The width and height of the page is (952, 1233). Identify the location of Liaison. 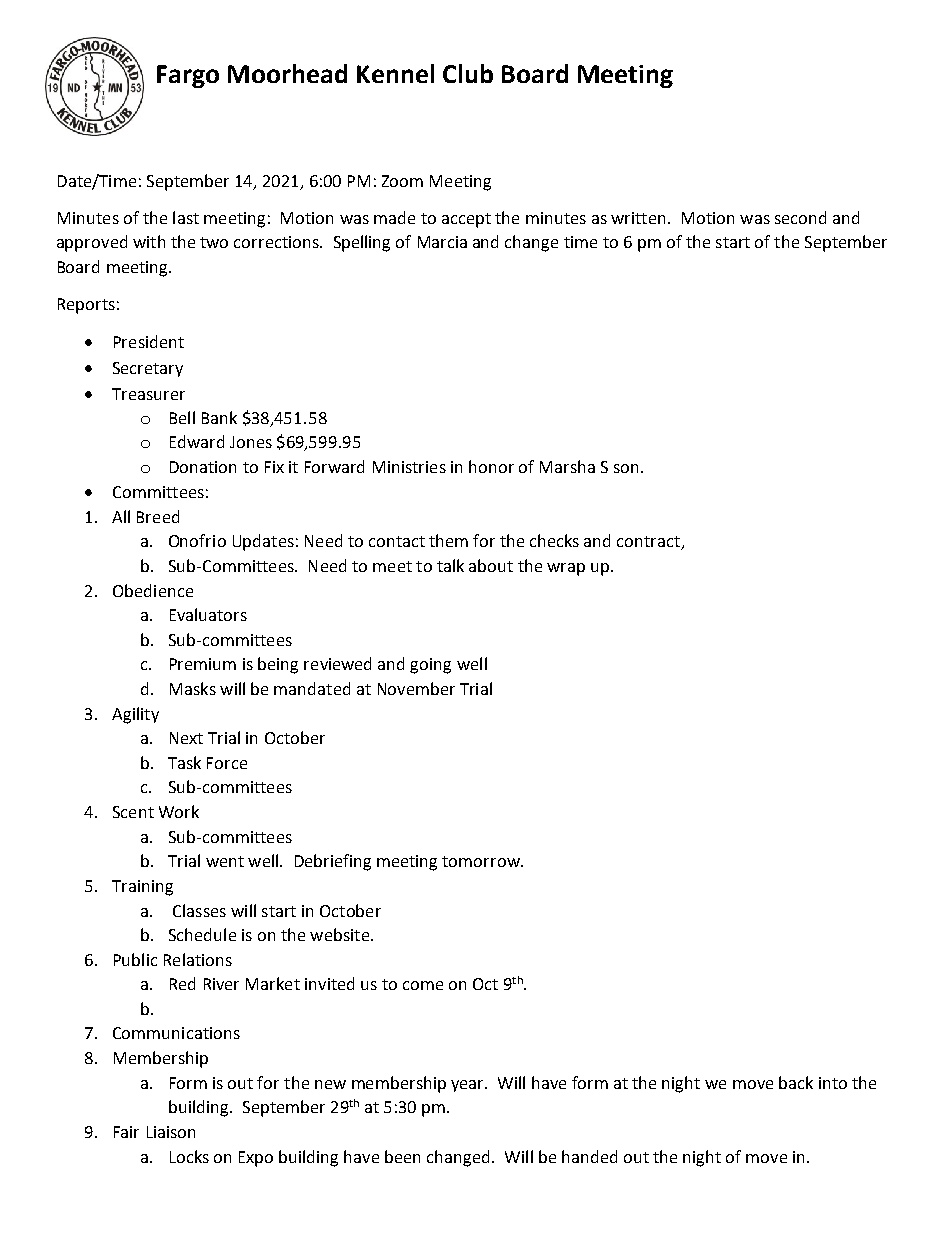
(171, 1132).
